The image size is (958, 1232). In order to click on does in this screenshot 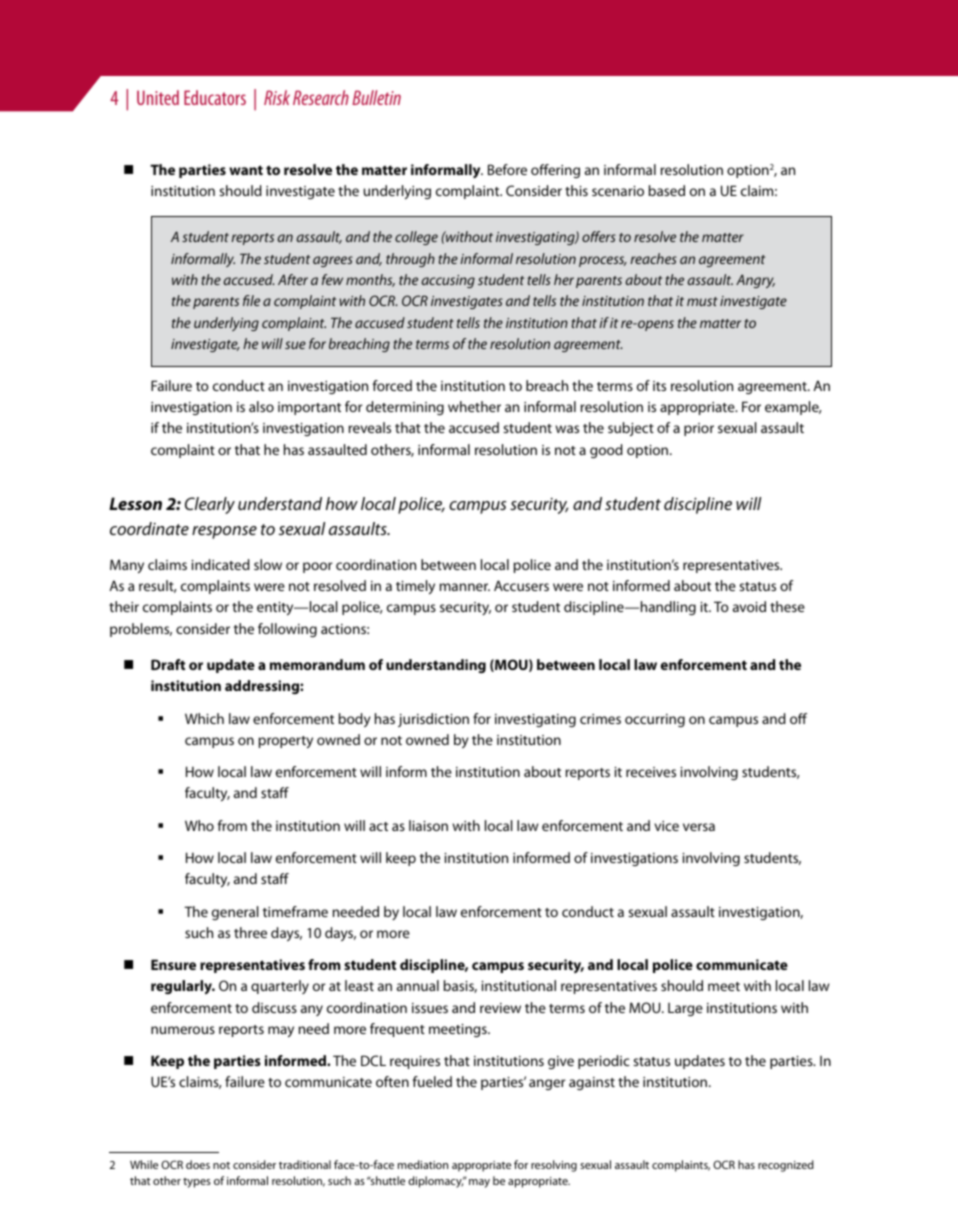, I will do `click(198, 1164)`.
